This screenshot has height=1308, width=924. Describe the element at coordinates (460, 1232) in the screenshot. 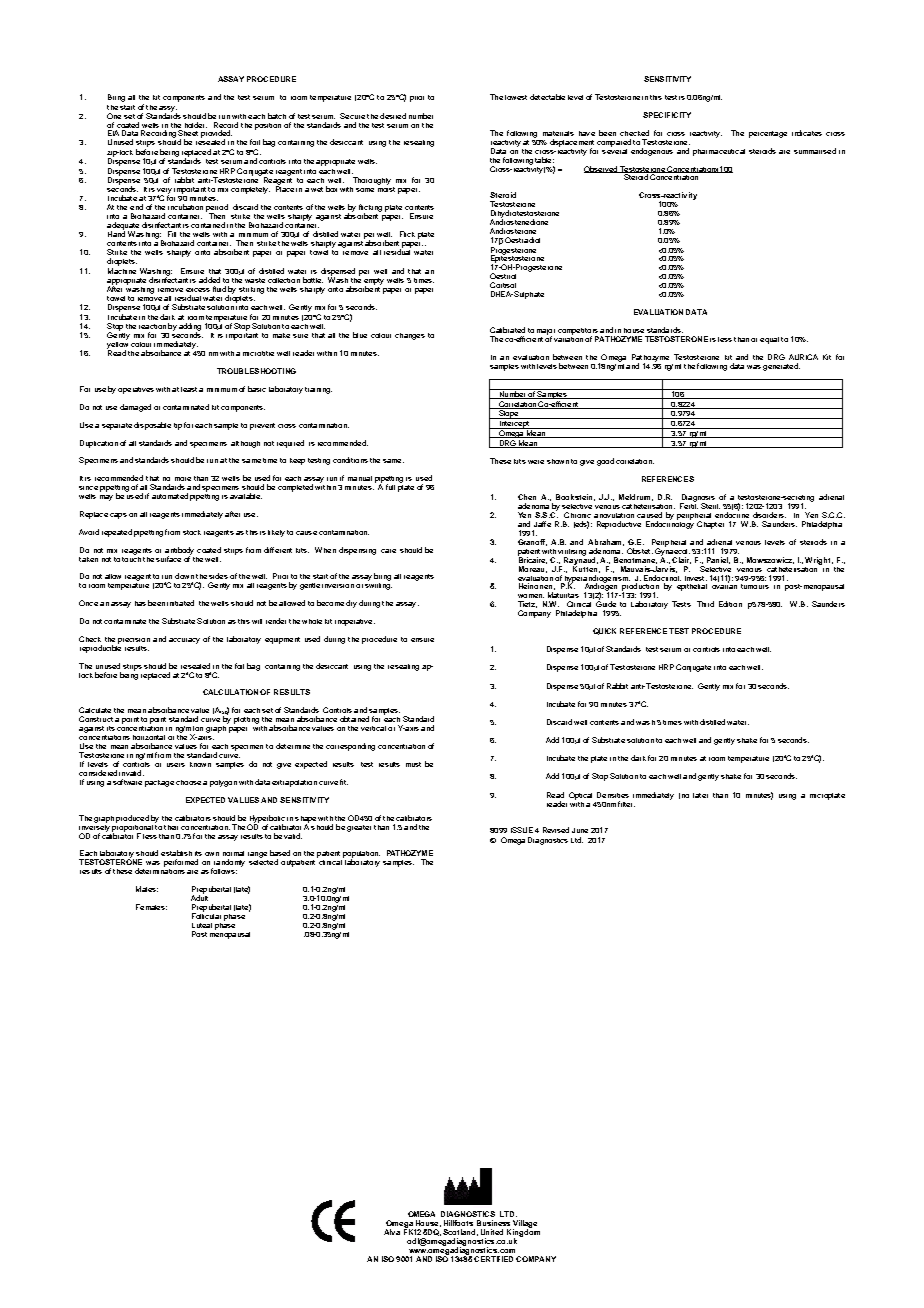

I see `Scotland` at that location.
